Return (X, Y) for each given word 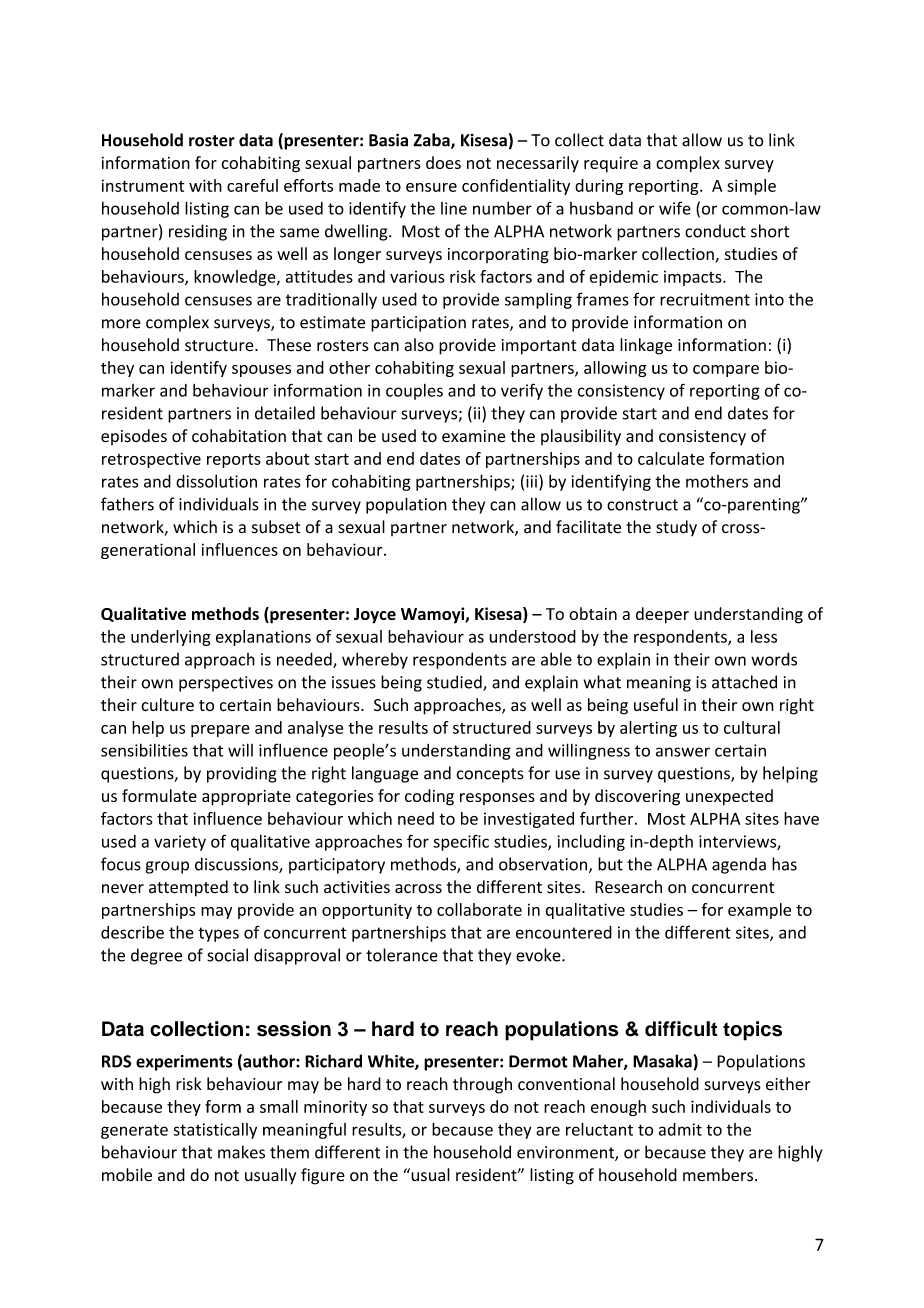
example (759, 911)
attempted (188, 888)
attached (744, 682)
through (482, 1085)
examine (473, 436)
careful (252, 185)
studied (455, 683)
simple (751, 187)
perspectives (226, 684)
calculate (671, 458)
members (718, 1175)
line (454, 208)
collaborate (479, 909)
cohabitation (239, 436)
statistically (215, 1131)
